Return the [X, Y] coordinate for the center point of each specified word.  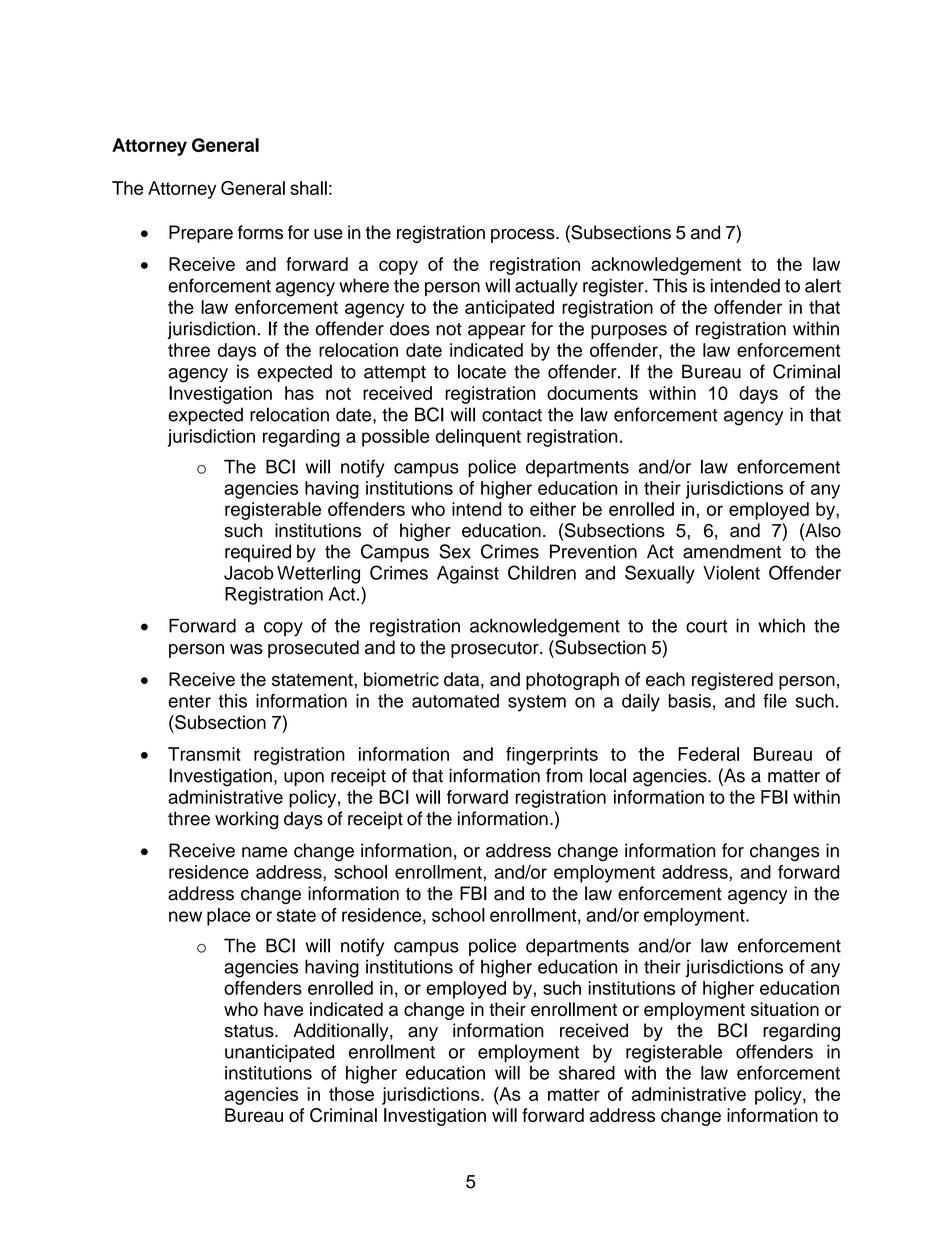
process [524, 236]
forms [260, 232]
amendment [732, 551]
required [258, 553]
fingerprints [552, 756]
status [250, 1031]
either [553, 509]
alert [823, 285]
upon [304, 779]
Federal [708, 754]
